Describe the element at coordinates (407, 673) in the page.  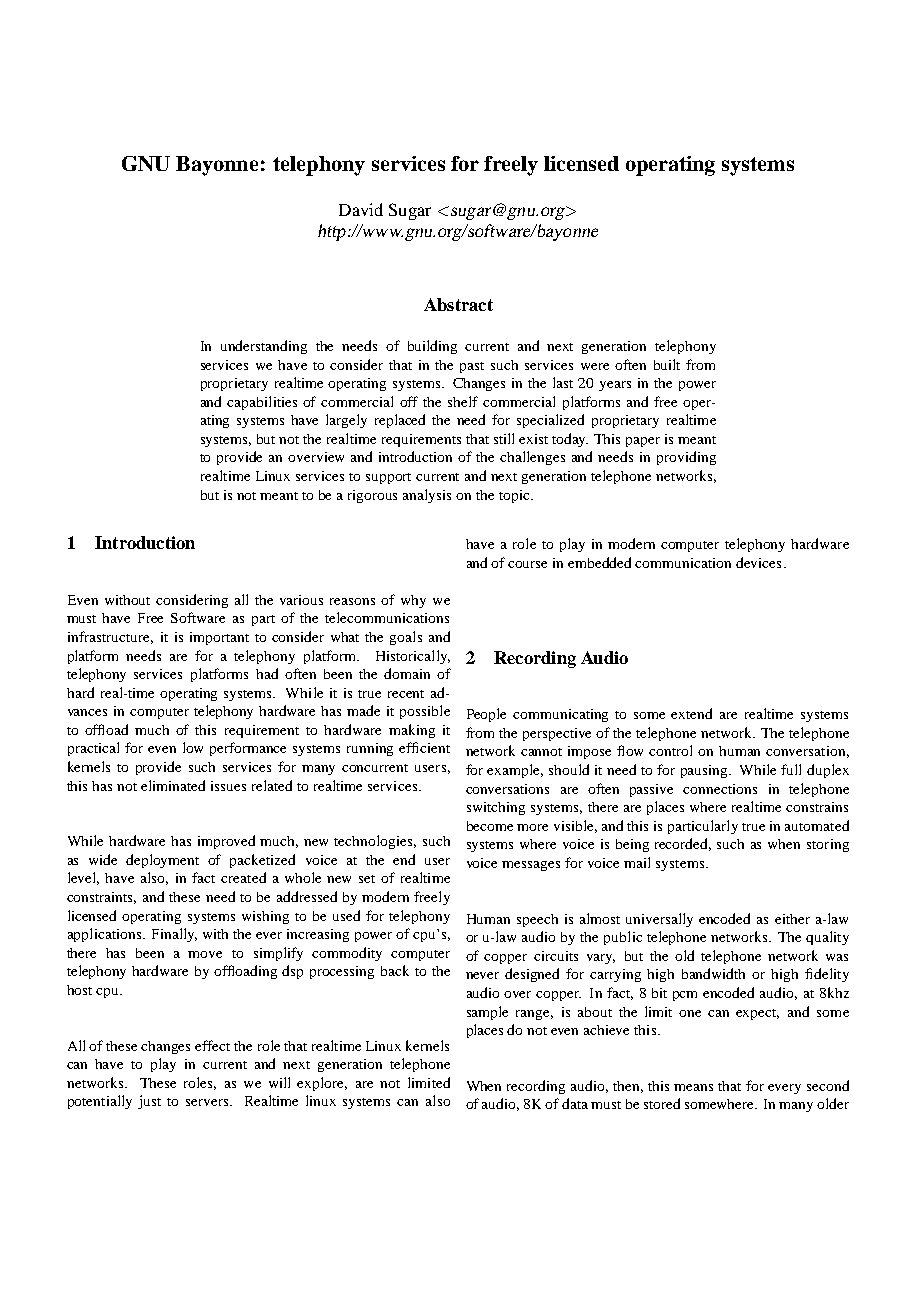
I see `domain` at that location.
